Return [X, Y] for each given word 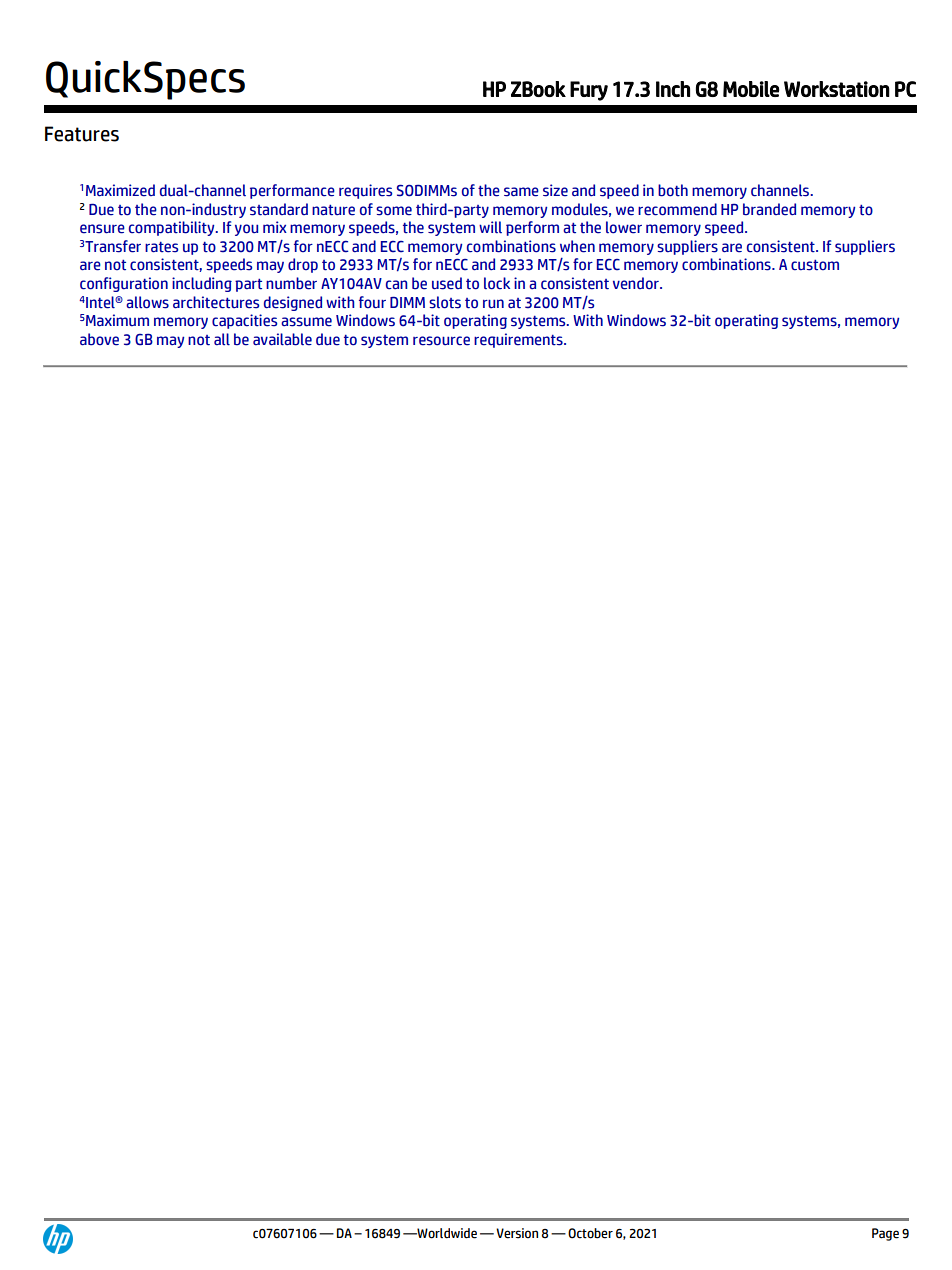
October [590, 1233]
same [521, 192]
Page [885, 1234]
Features [82, 134]
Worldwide [446, 1233]
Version [517, 1233]
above [99, 339]
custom [815, 265]
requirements [519, 340]
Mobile [751, 89]
